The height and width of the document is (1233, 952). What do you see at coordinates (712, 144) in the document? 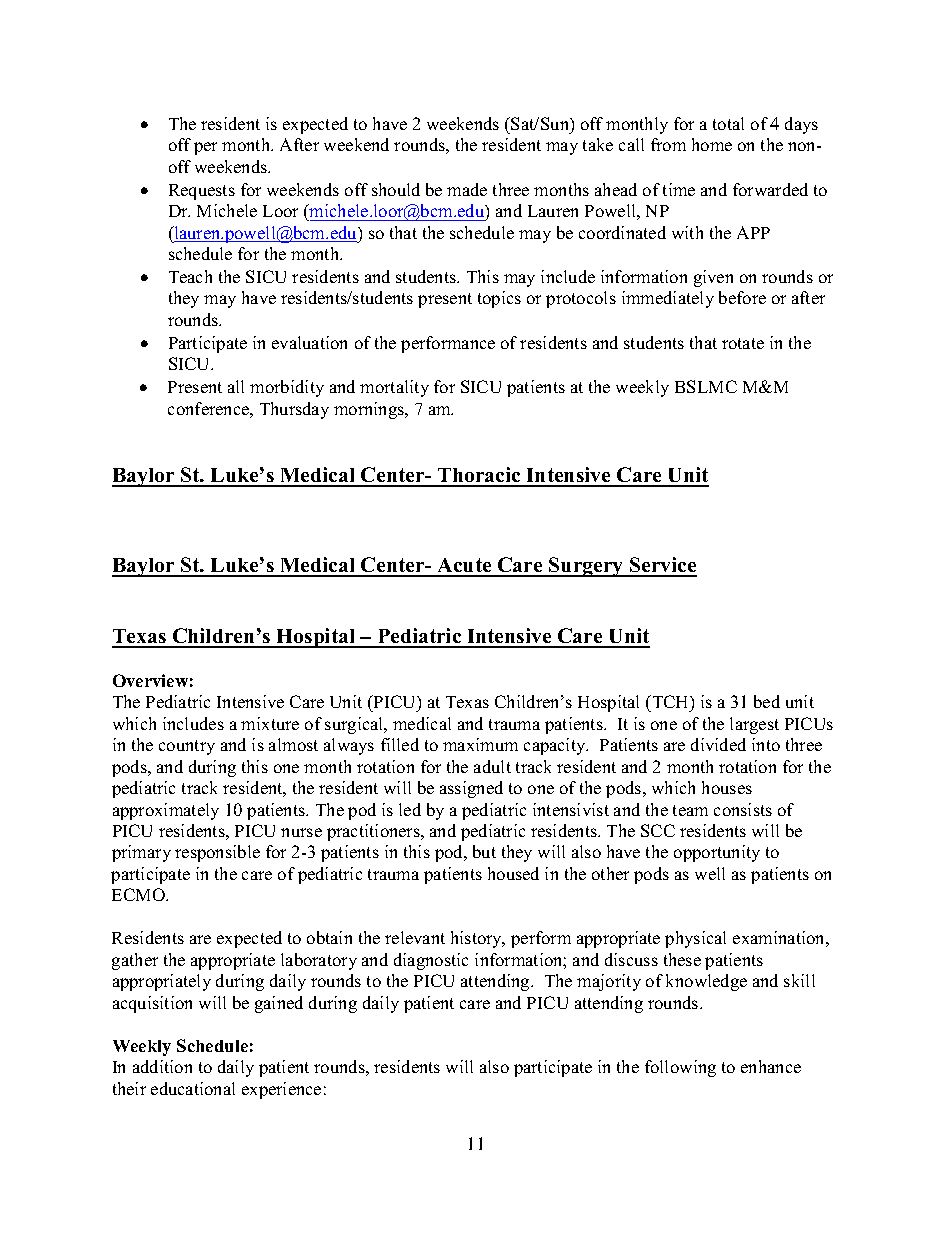
I see `home` at bounding box center [712, 144].
